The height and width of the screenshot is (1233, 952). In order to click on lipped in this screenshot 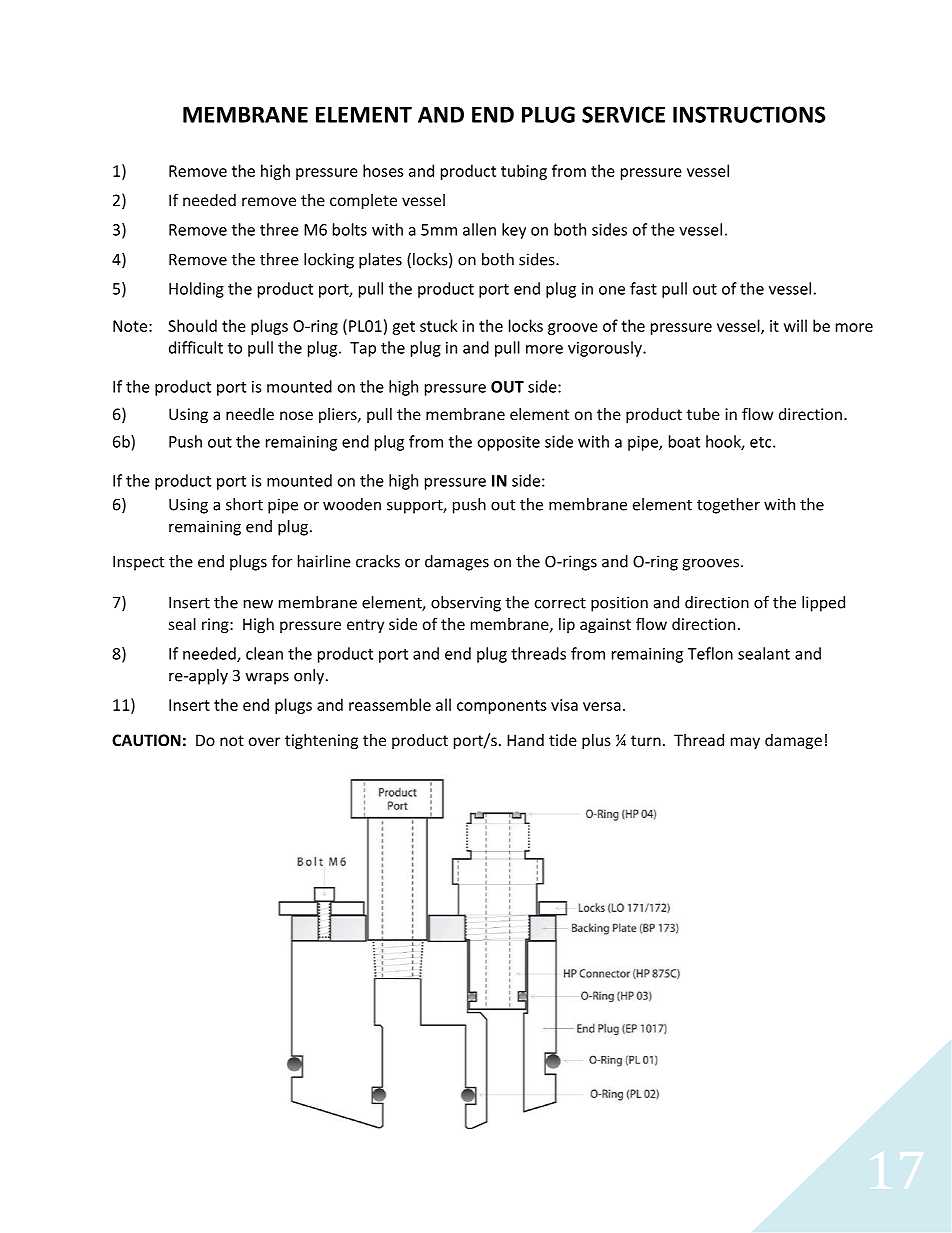, I will do `click(823, 604)`.
